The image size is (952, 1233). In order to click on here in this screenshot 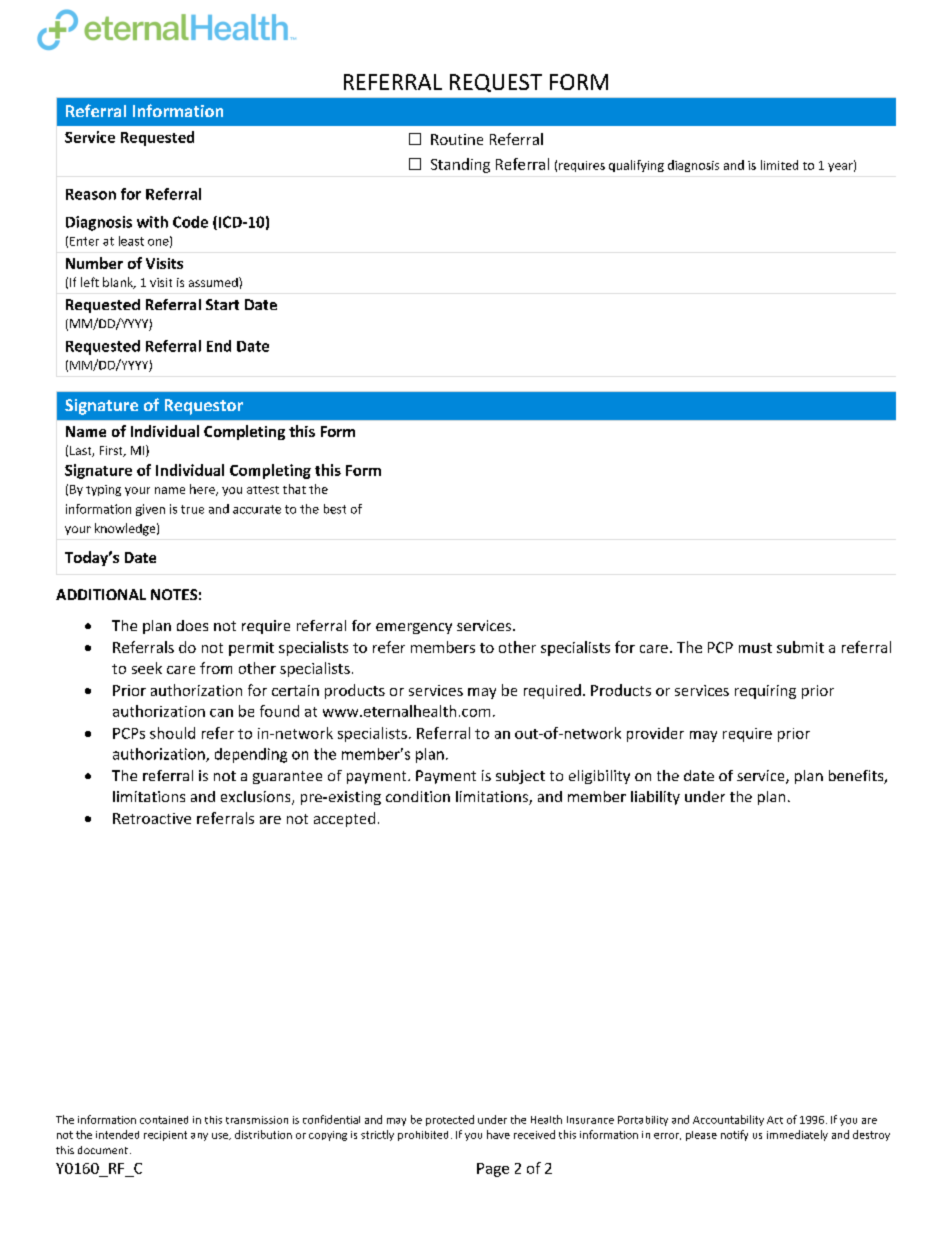, I will do `click(203, 490)`.
